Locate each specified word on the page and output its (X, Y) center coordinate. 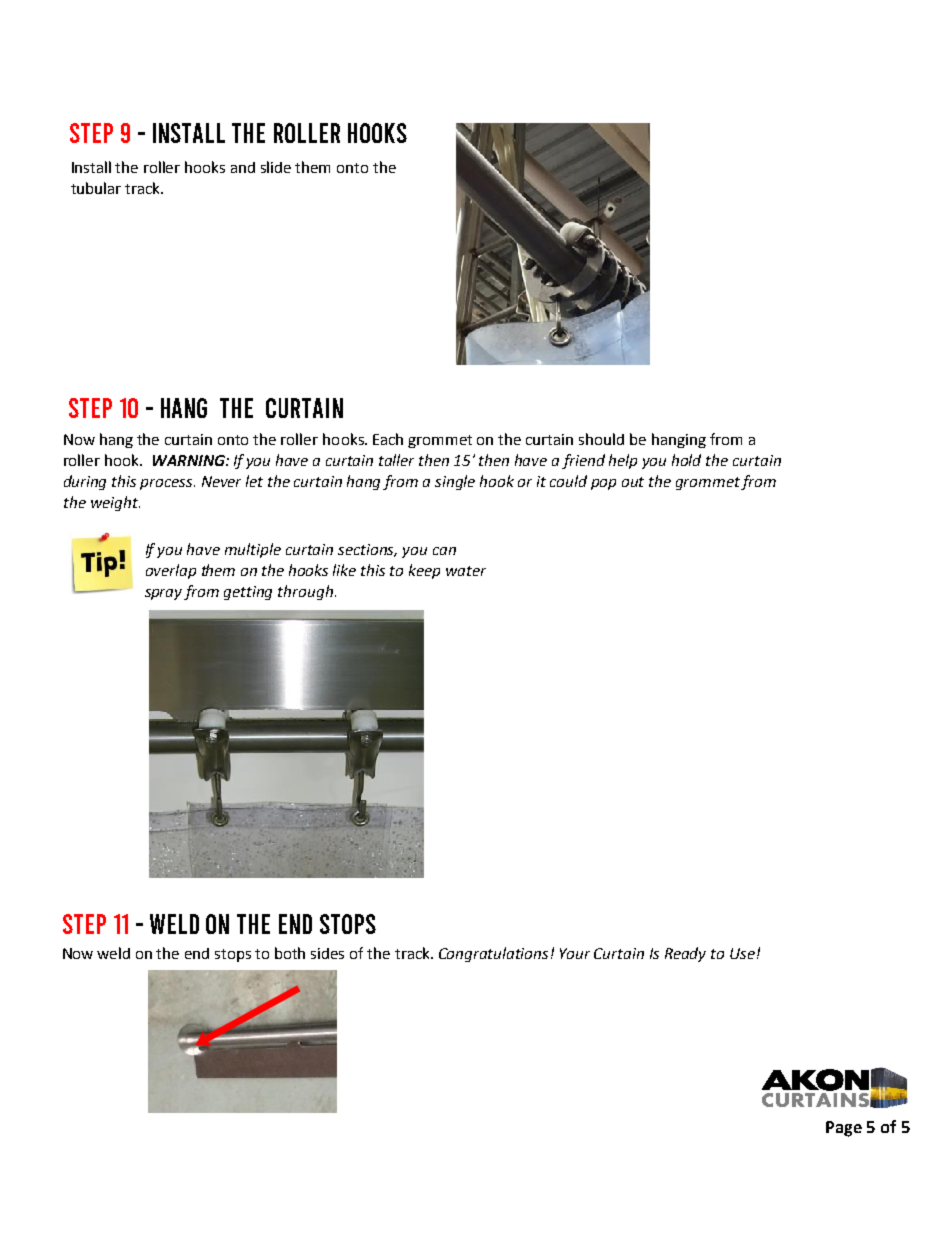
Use (742, 953)
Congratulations (495, 954)
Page (844, 1129)
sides (327, 953)
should (601, 439)
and (243, 167)
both (290, 953)
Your (575, 953)
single (455, 482)
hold (686, 460)
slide (276, 167)
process (167, 484)
